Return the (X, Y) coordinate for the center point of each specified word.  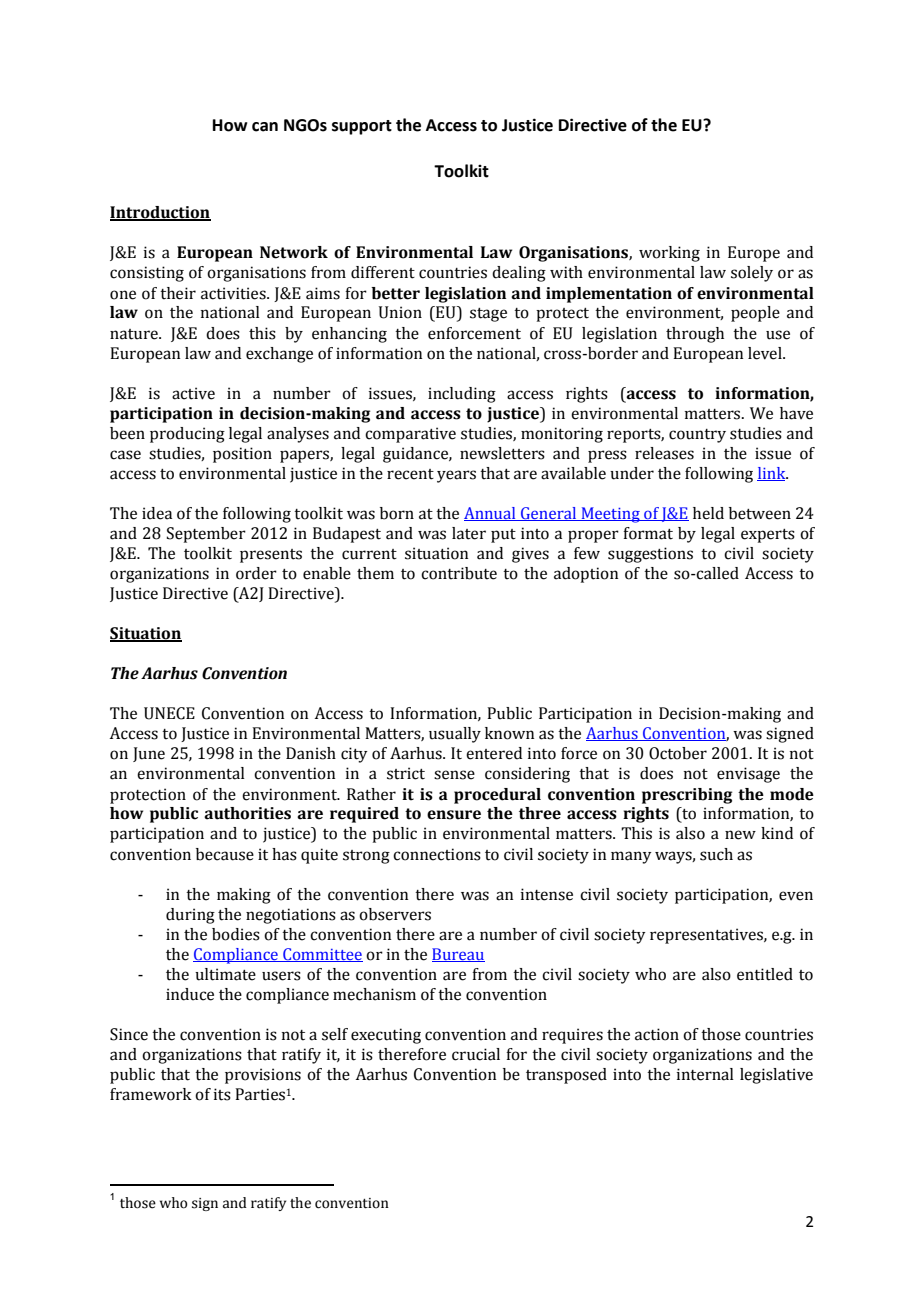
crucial (476, 1054)
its (222, 1094)
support (362, 127)
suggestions (650, 555)
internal (705, 1074)
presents (271, 556)
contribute (459, 573)
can (265, 127)
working (669, 254)
